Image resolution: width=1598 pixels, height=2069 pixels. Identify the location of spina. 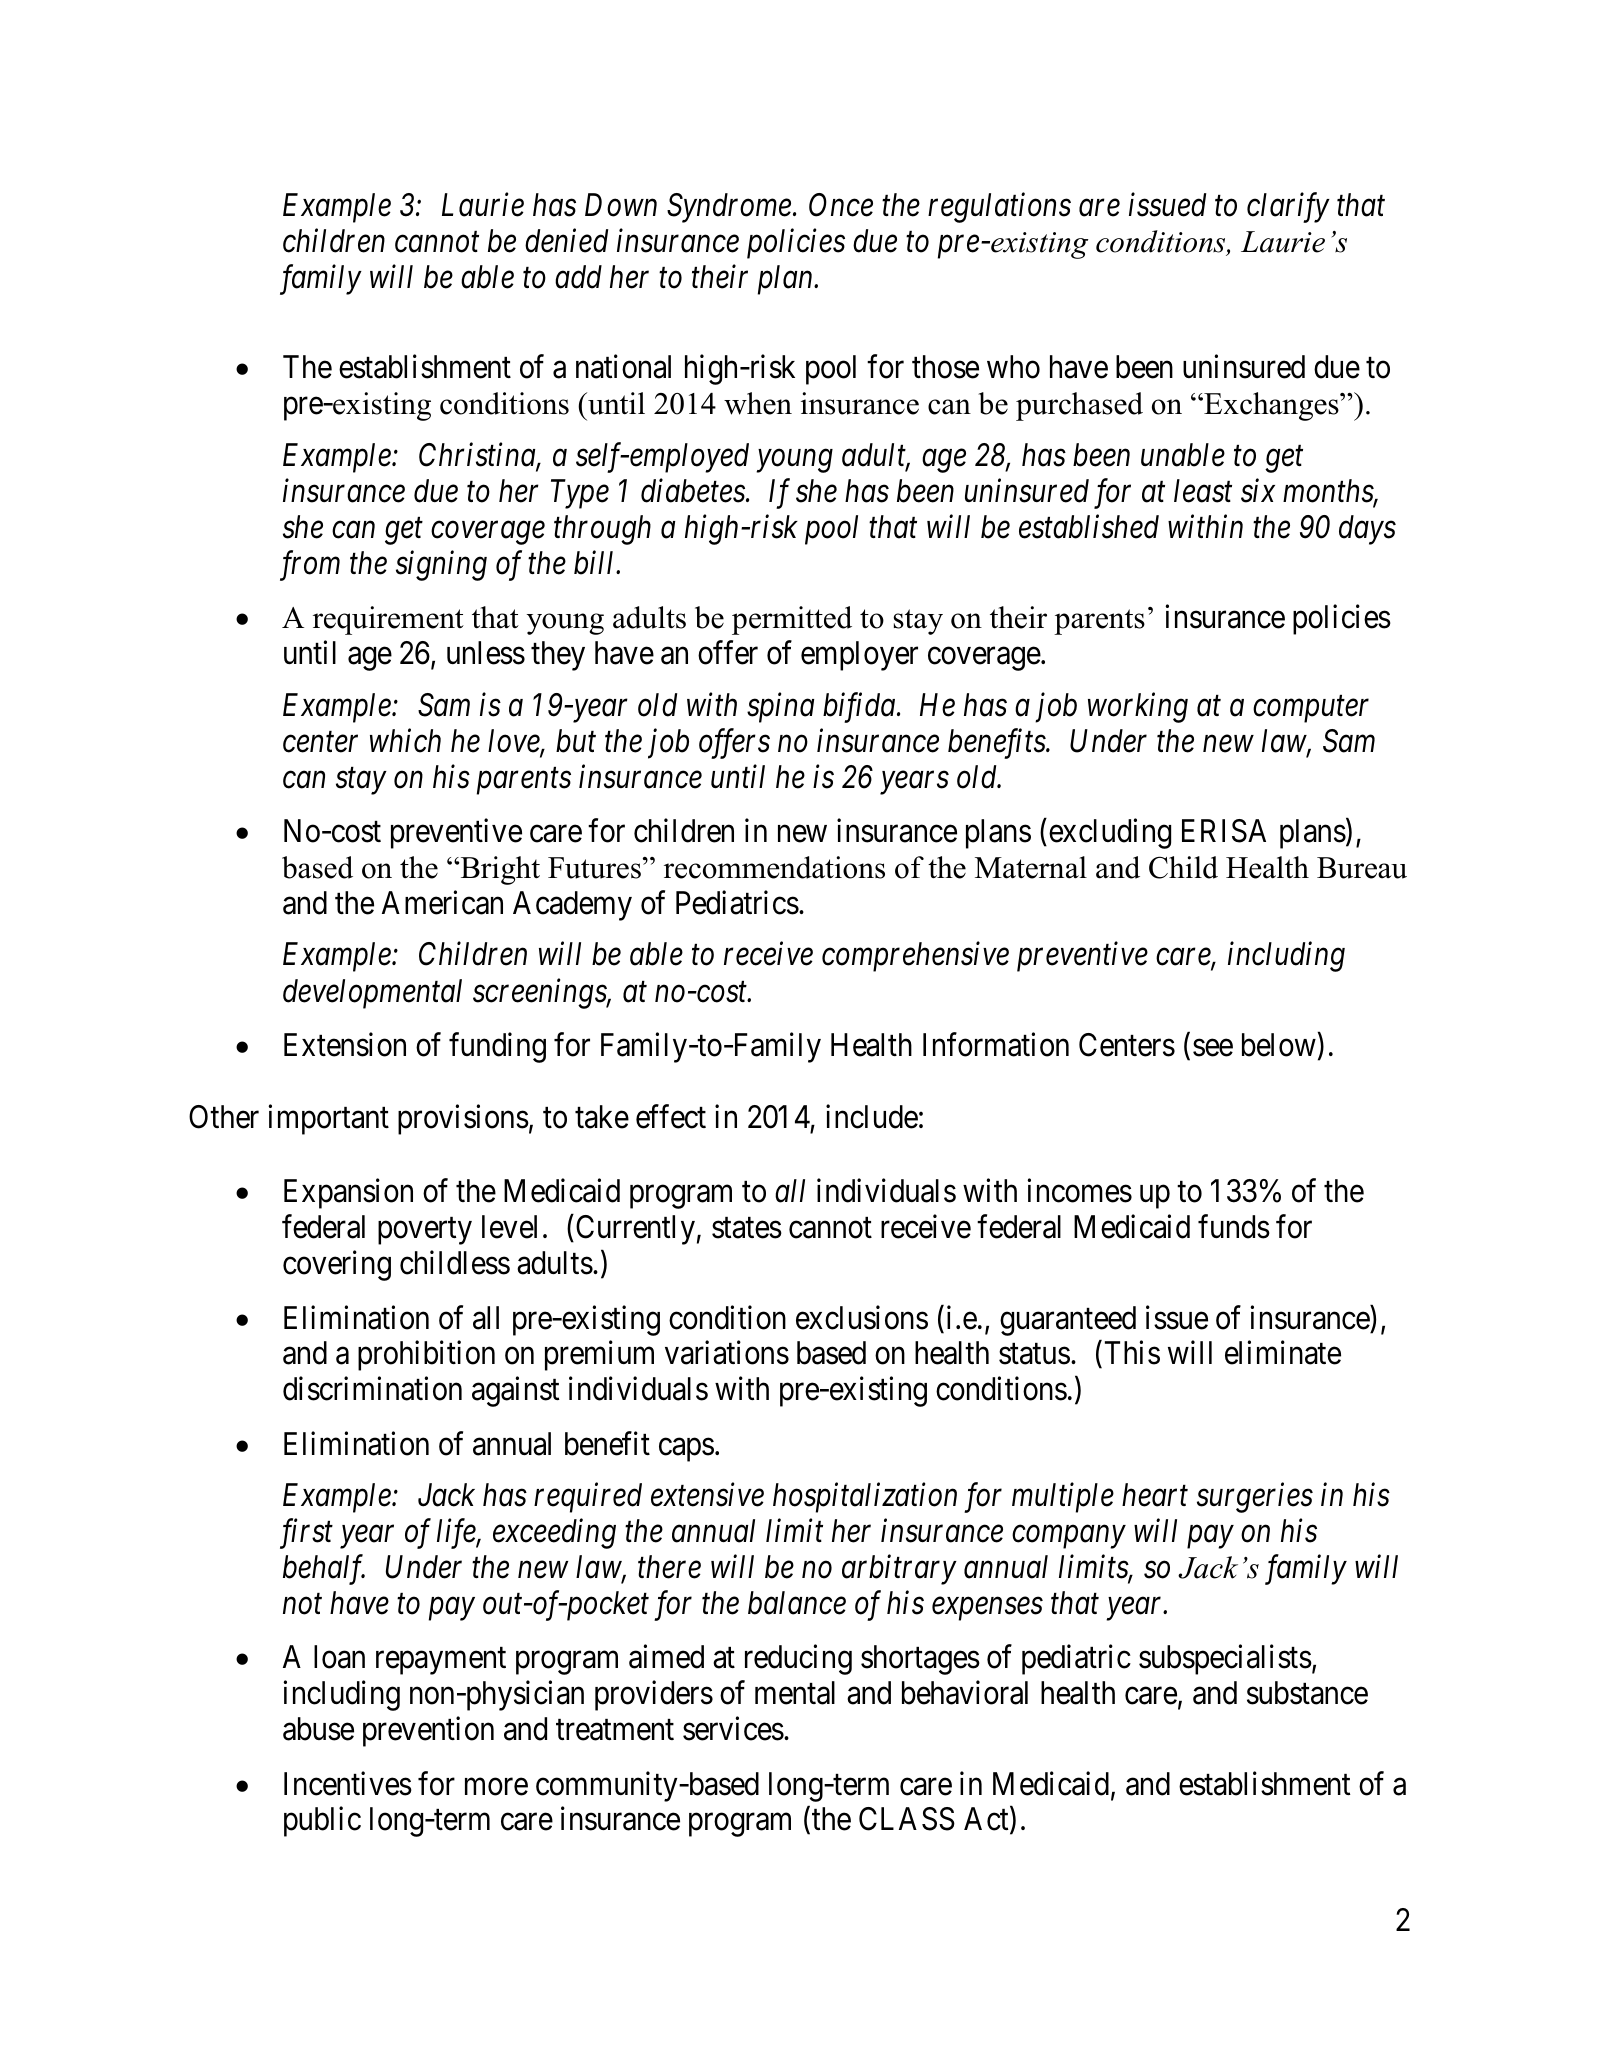
(780, 708).
